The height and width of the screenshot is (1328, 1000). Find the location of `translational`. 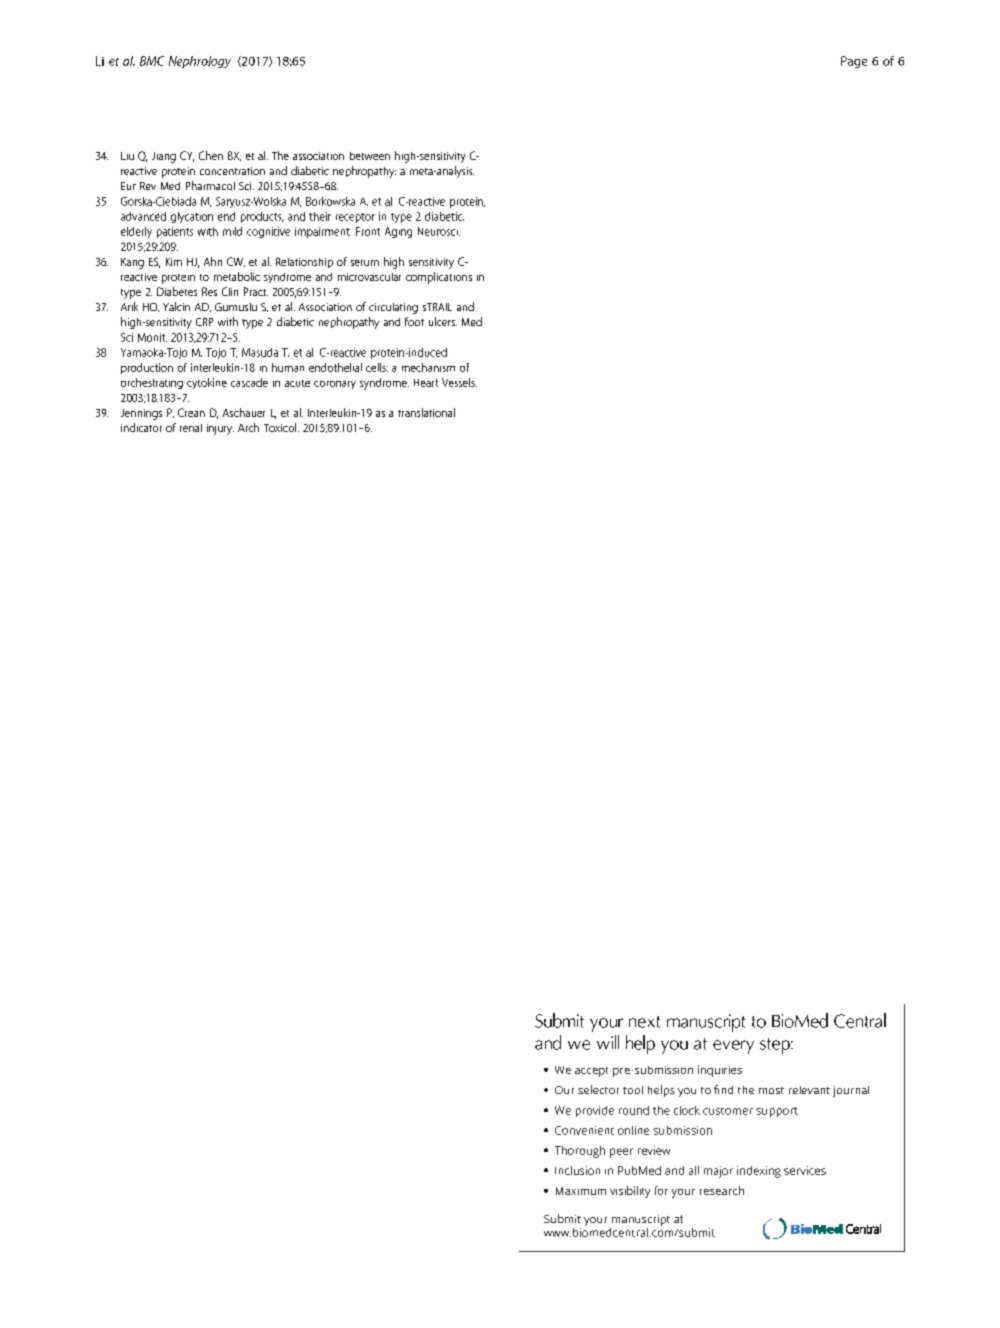

translational is located at coordinates (426, 412).
